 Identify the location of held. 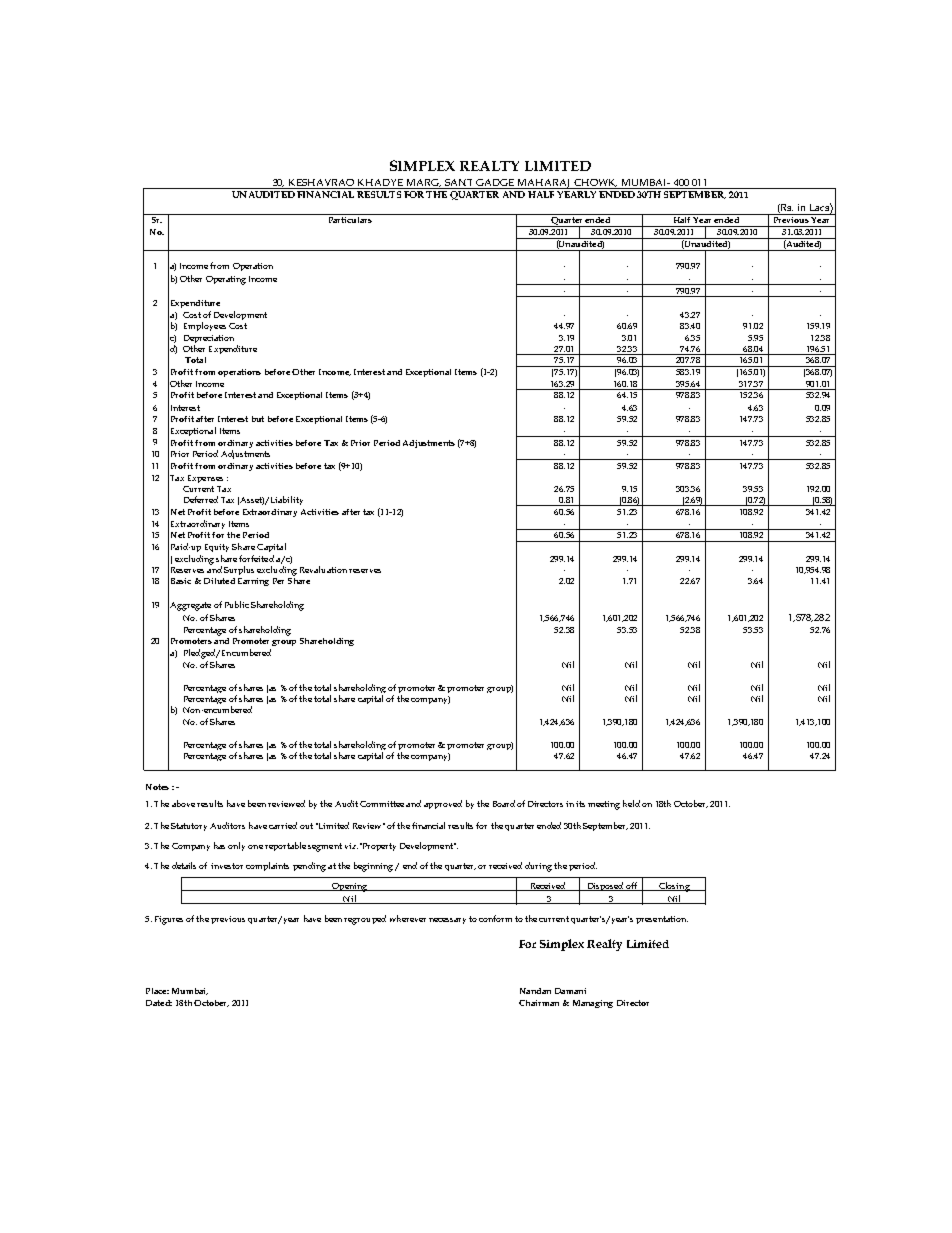
(631, 803).
